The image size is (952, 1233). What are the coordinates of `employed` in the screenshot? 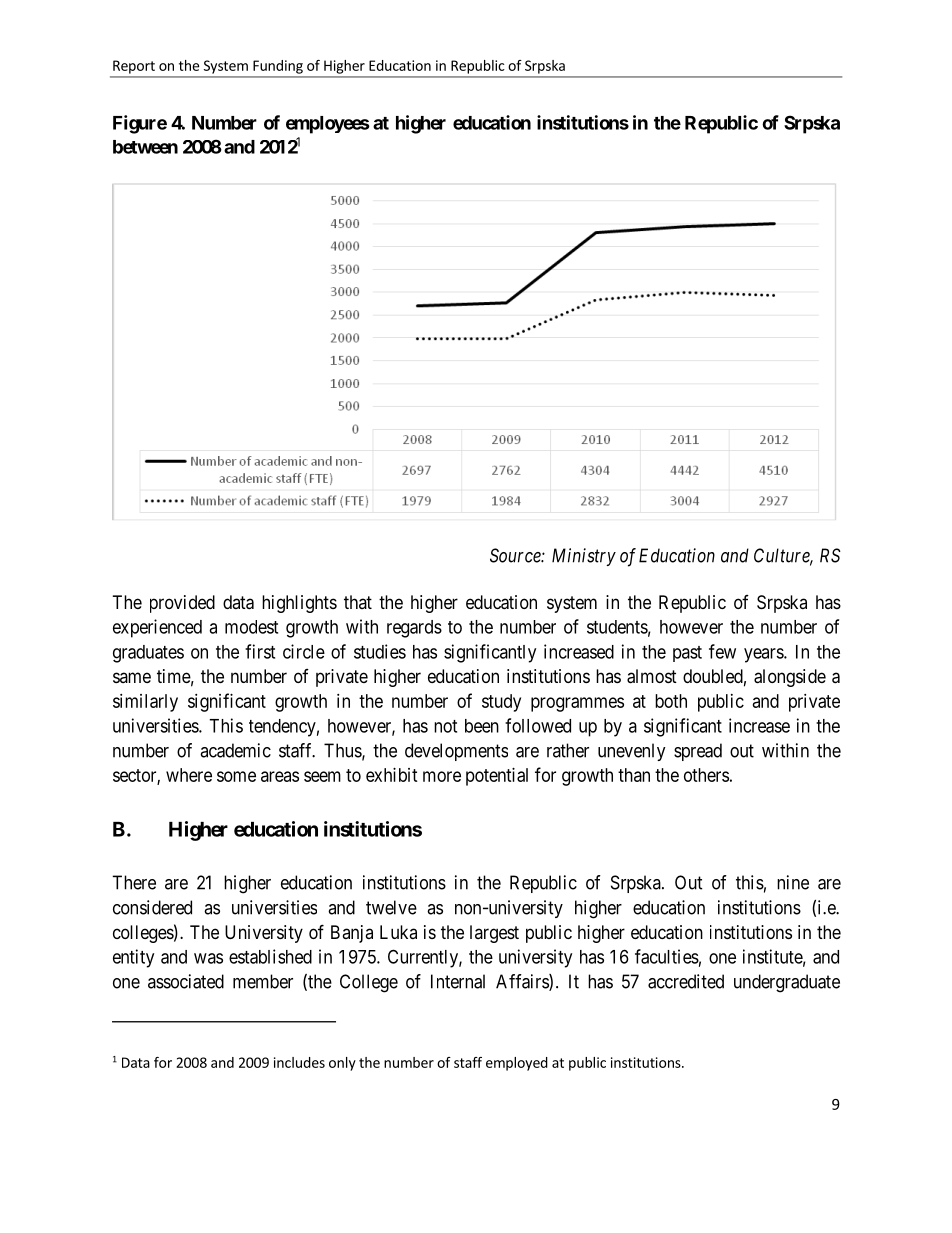 It's located at (517, 1064).
